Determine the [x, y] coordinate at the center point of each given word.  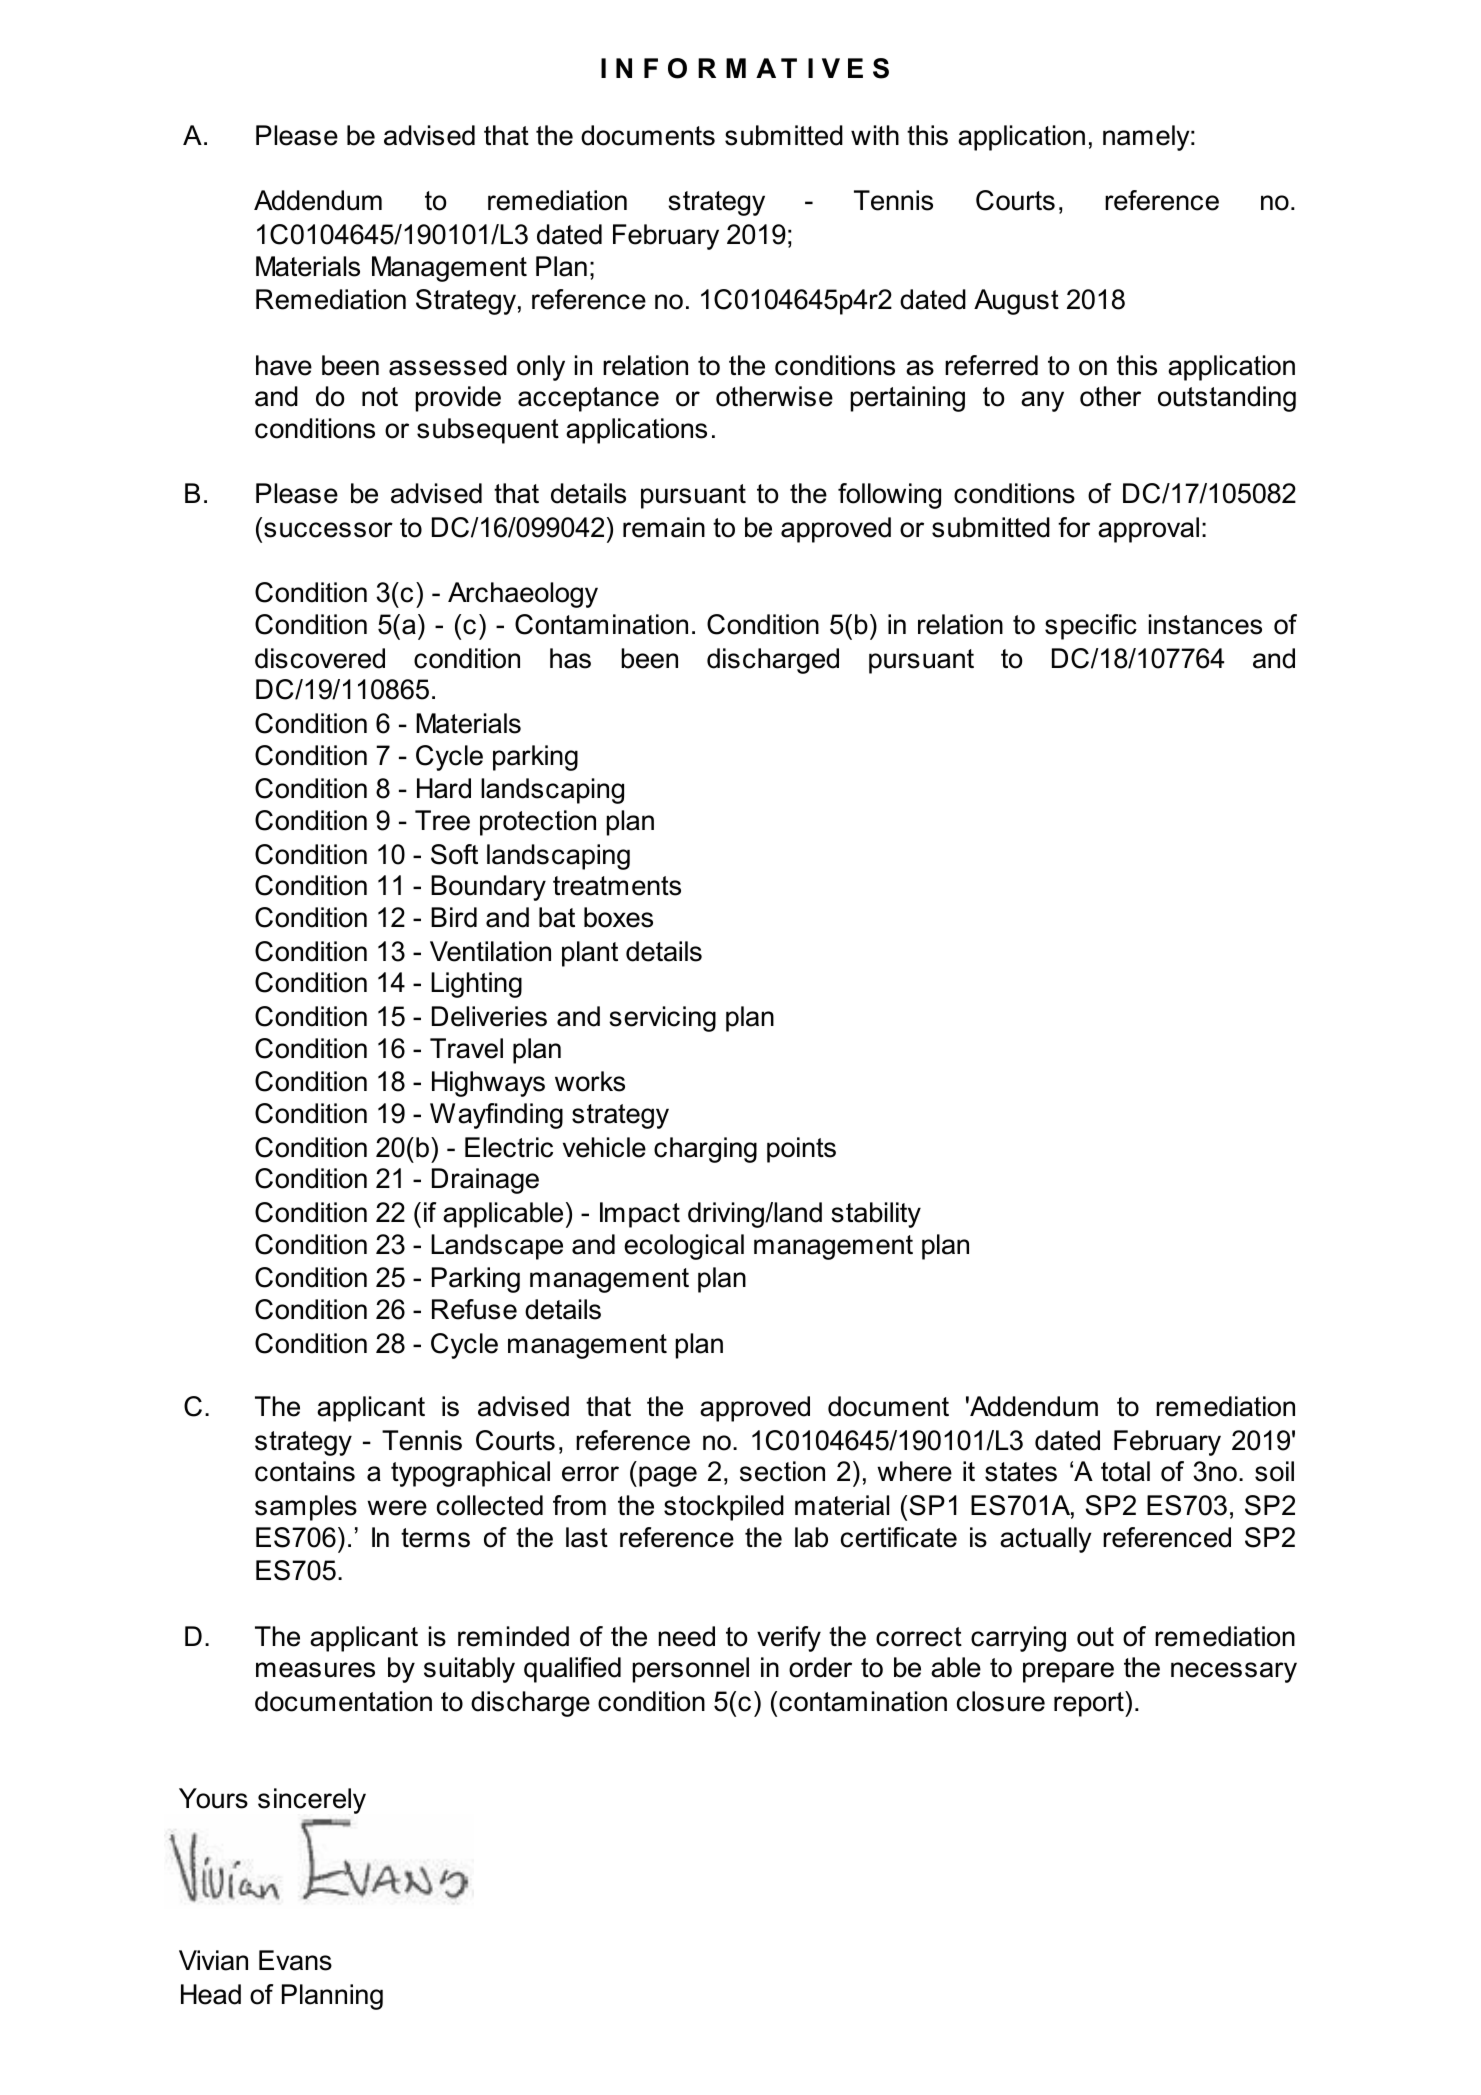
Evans [295, 1960]
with [875, 135]
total [1125, 1471]
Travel [466, 1048]
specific [1091, 627]
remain [664, 527]
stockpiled [724, 1508]
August [1016, 302]
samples [306, 1508]
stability [876, 1215]
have [284, 365]
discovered [320, 658]
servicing [662, 1019]
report [1090, 1704]
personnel [691, 1670]
